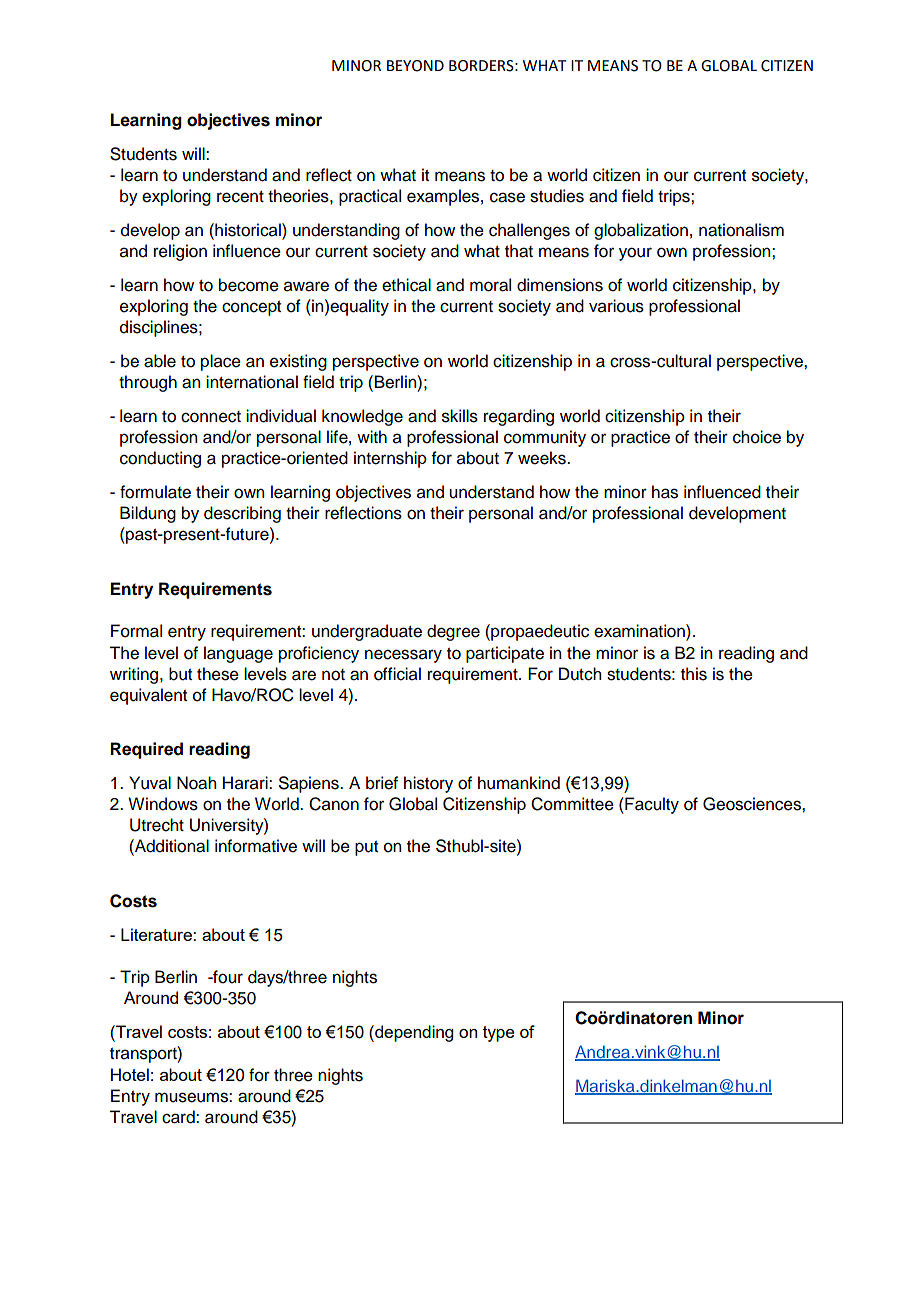 This page has height=1308, width=924. Describe the element at coordinates (499, 1034) in the page. I see `type` at that location.
